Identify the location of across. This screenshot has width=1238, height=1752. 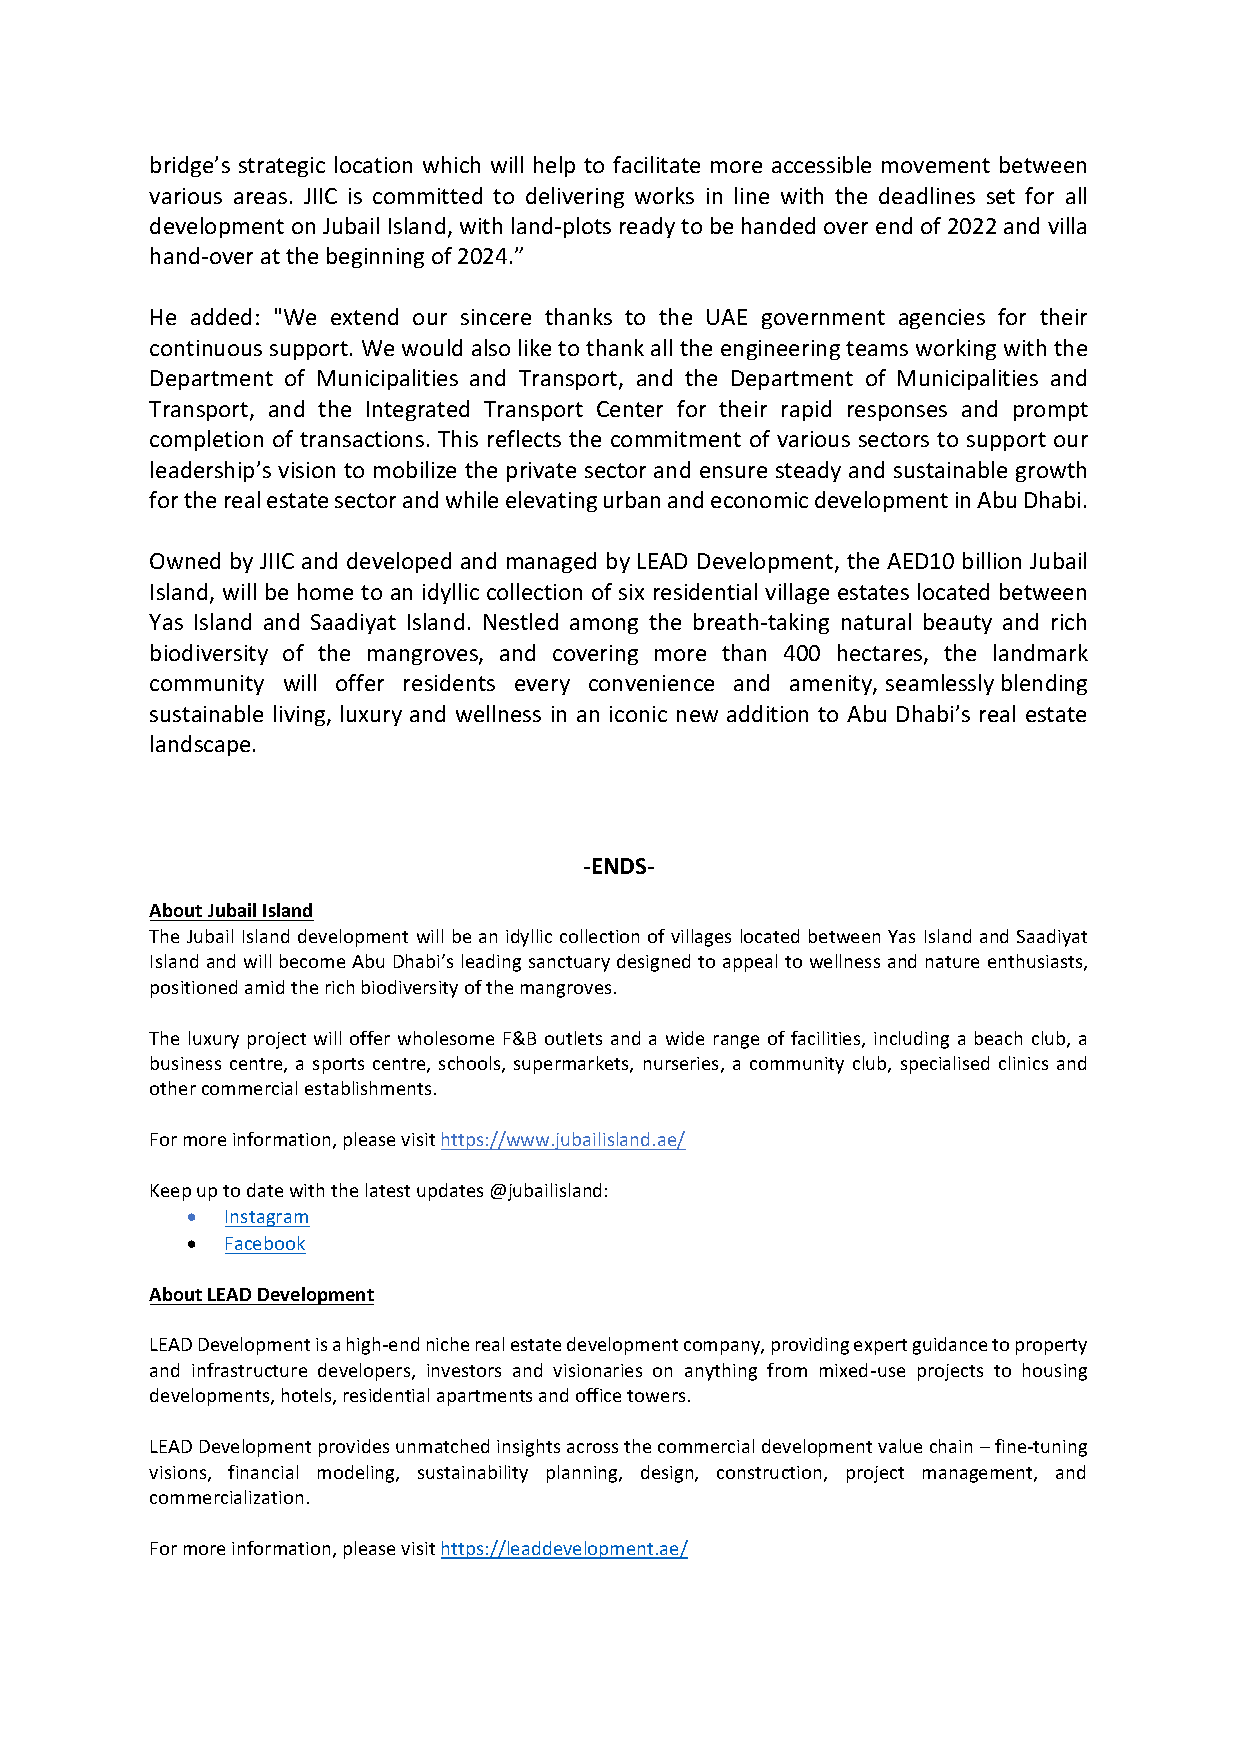
(592, 1448).
